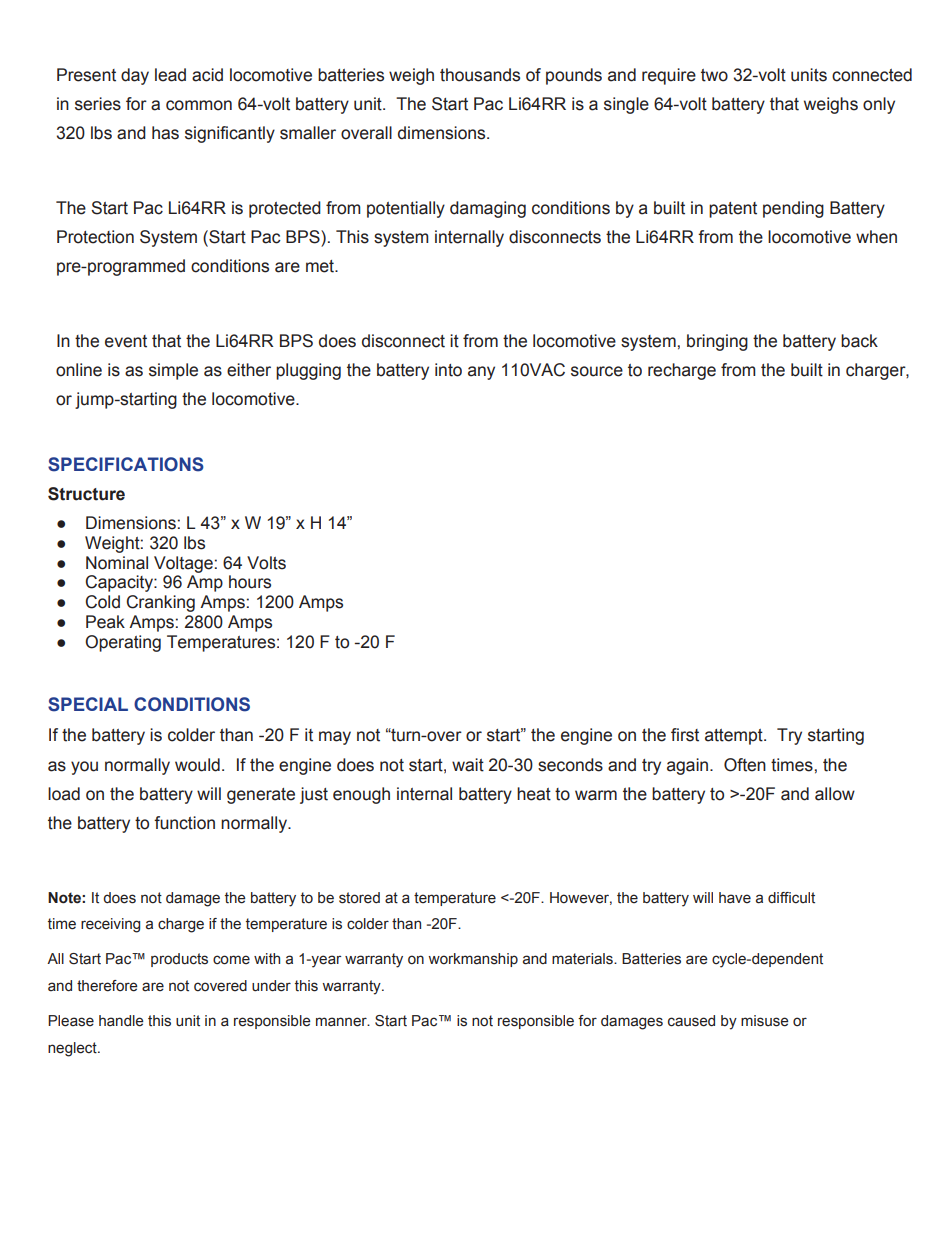 The image size is (952, 1233). What do you see at coordinates (121, 1021) in the document?
I see `handle` at bounding box center [121, 1021].
